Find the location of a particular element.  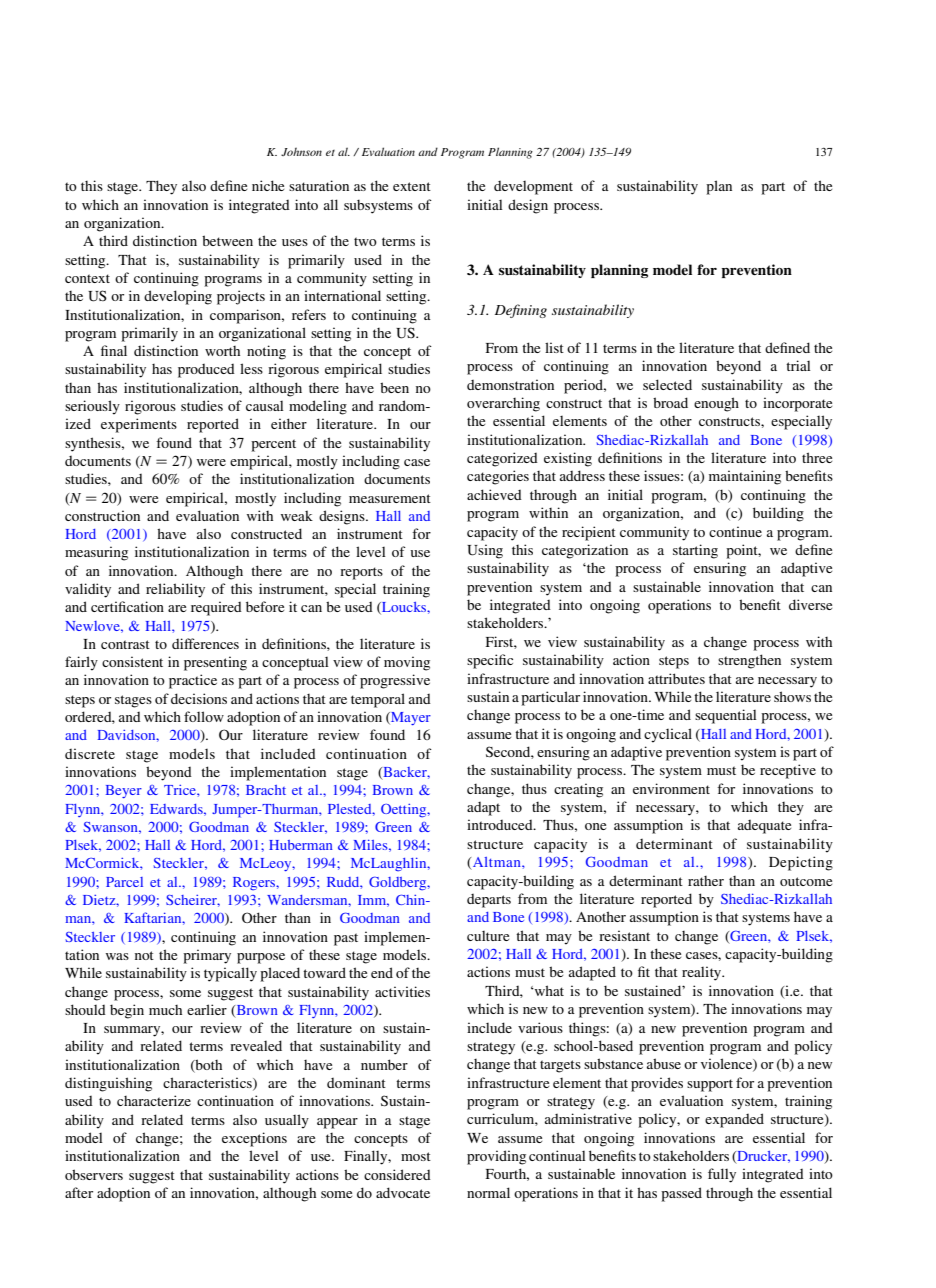

fully is located at coordinates (722, 1175).
